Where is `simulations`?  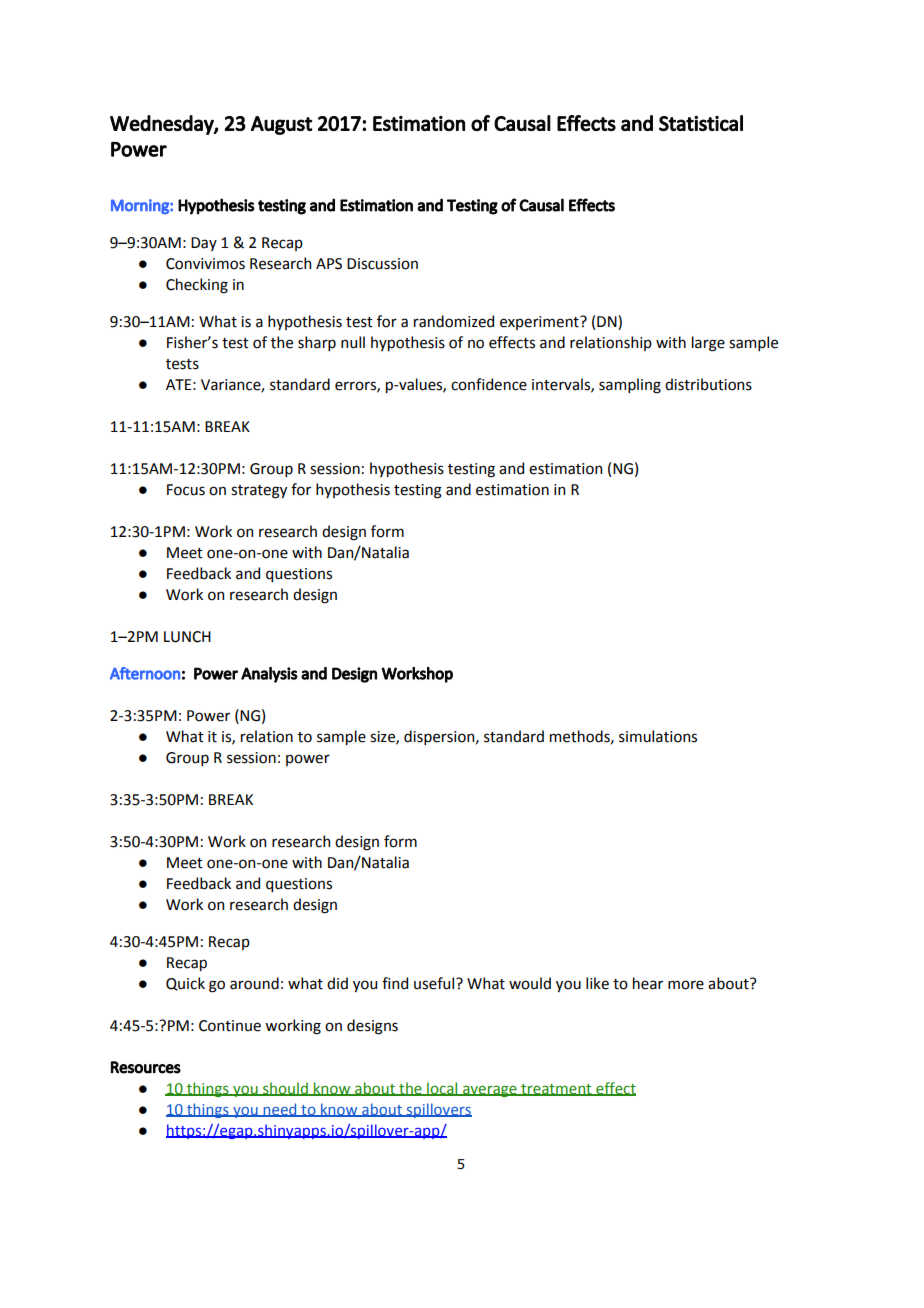 simulations is located at coordinates (658, 736).
